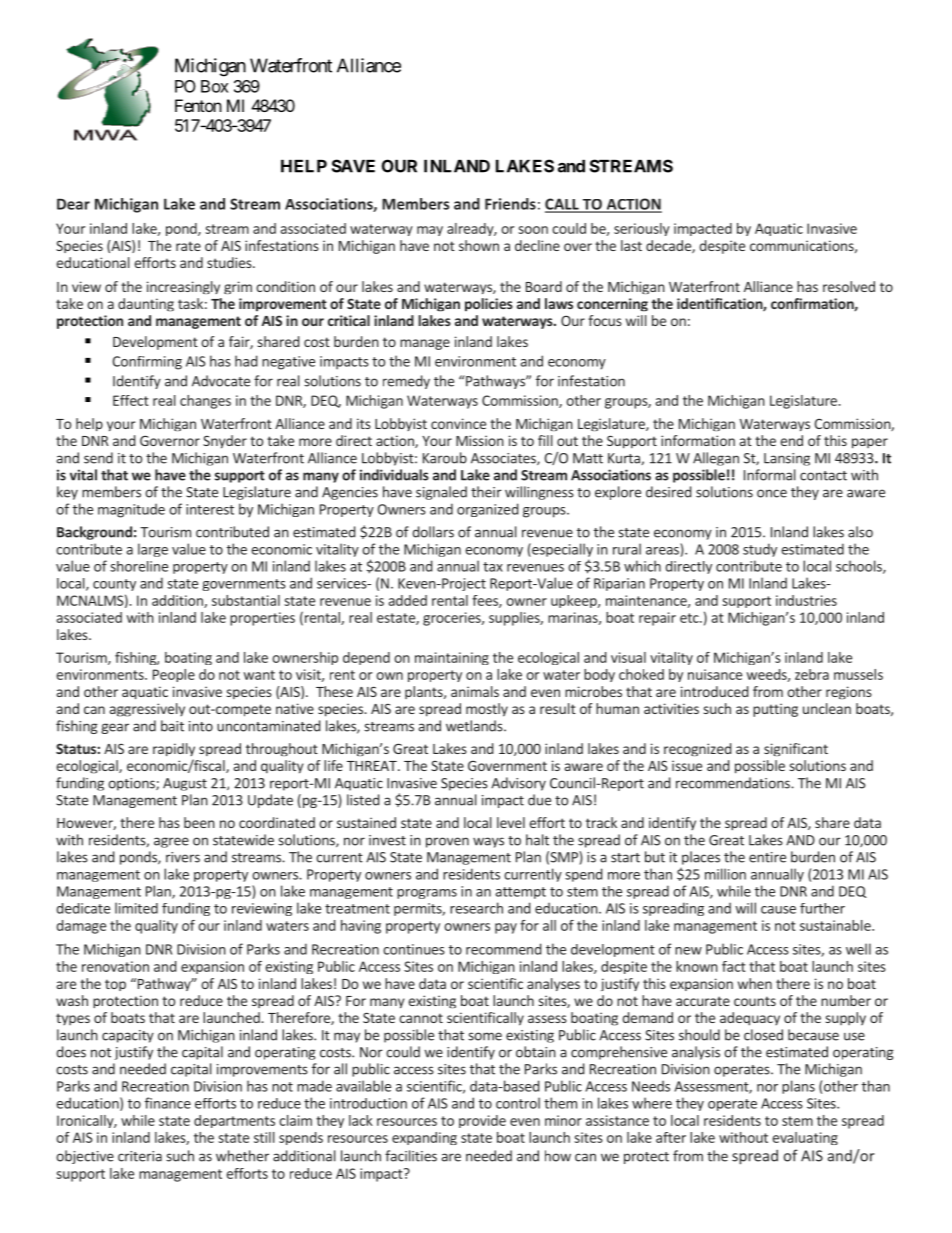 Image resolution: width=952 pixels, height=1233 pixels. What do you see at coordinates (183, 857) in the page?
I see `rivers` at bounding box center [183, 857].
